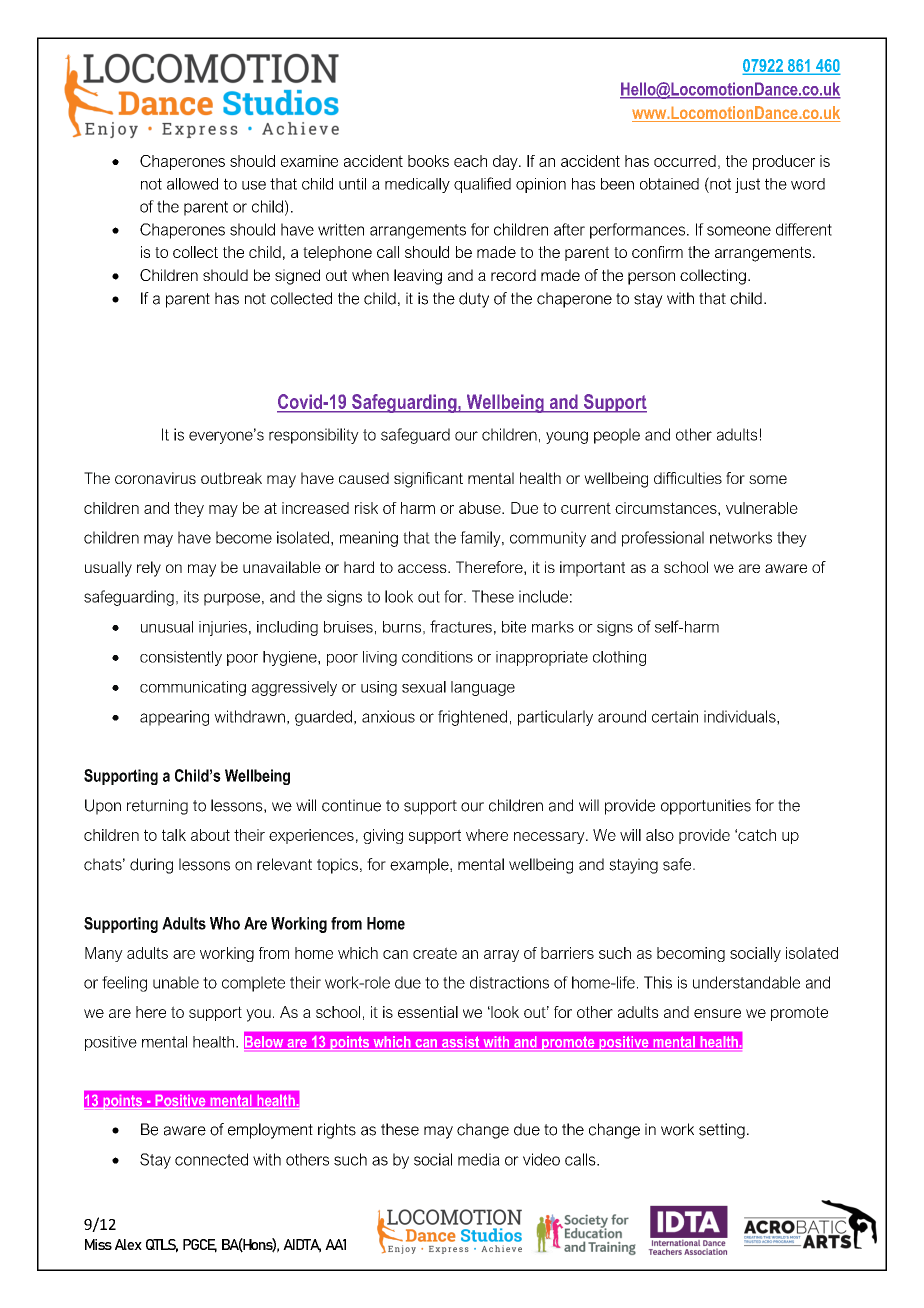 This screenshot has height=1308, width=924. What do you see at coordinates (192, 184) in the screenshot?
I see `allowed` at bounding box center [192, 184].
